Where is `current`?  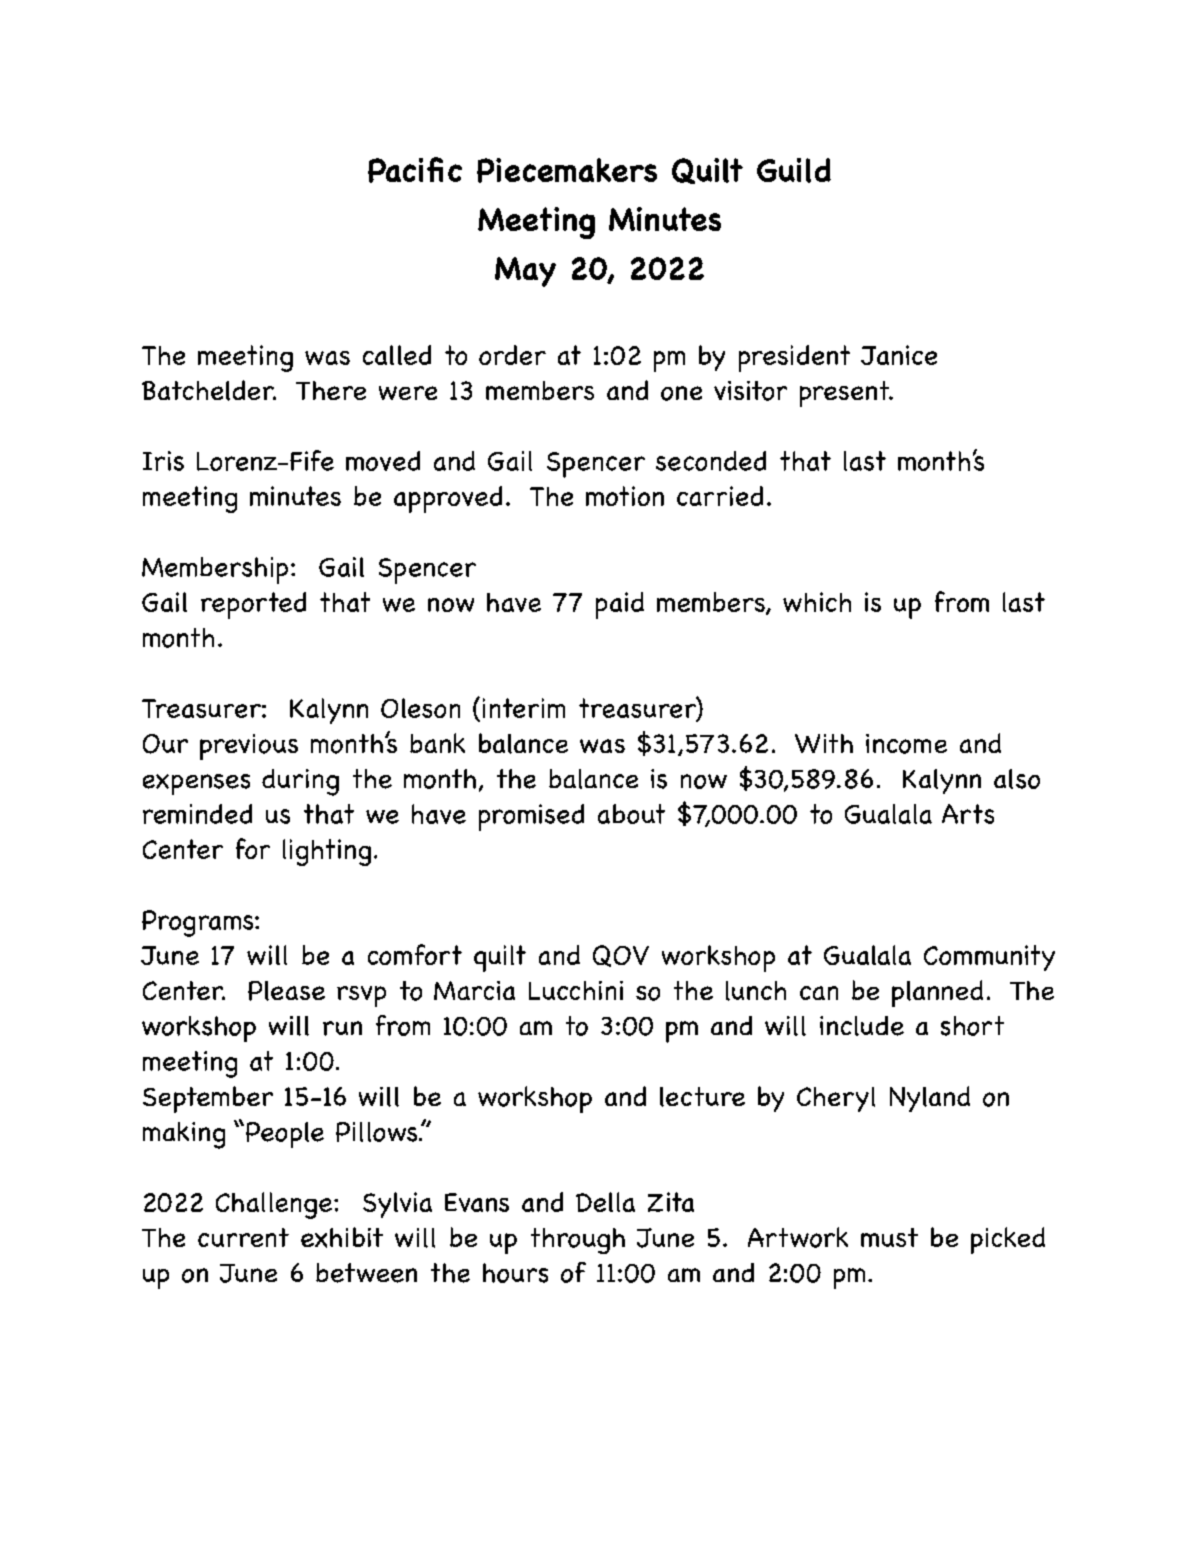
current is located at coordinates (243, 1237).
